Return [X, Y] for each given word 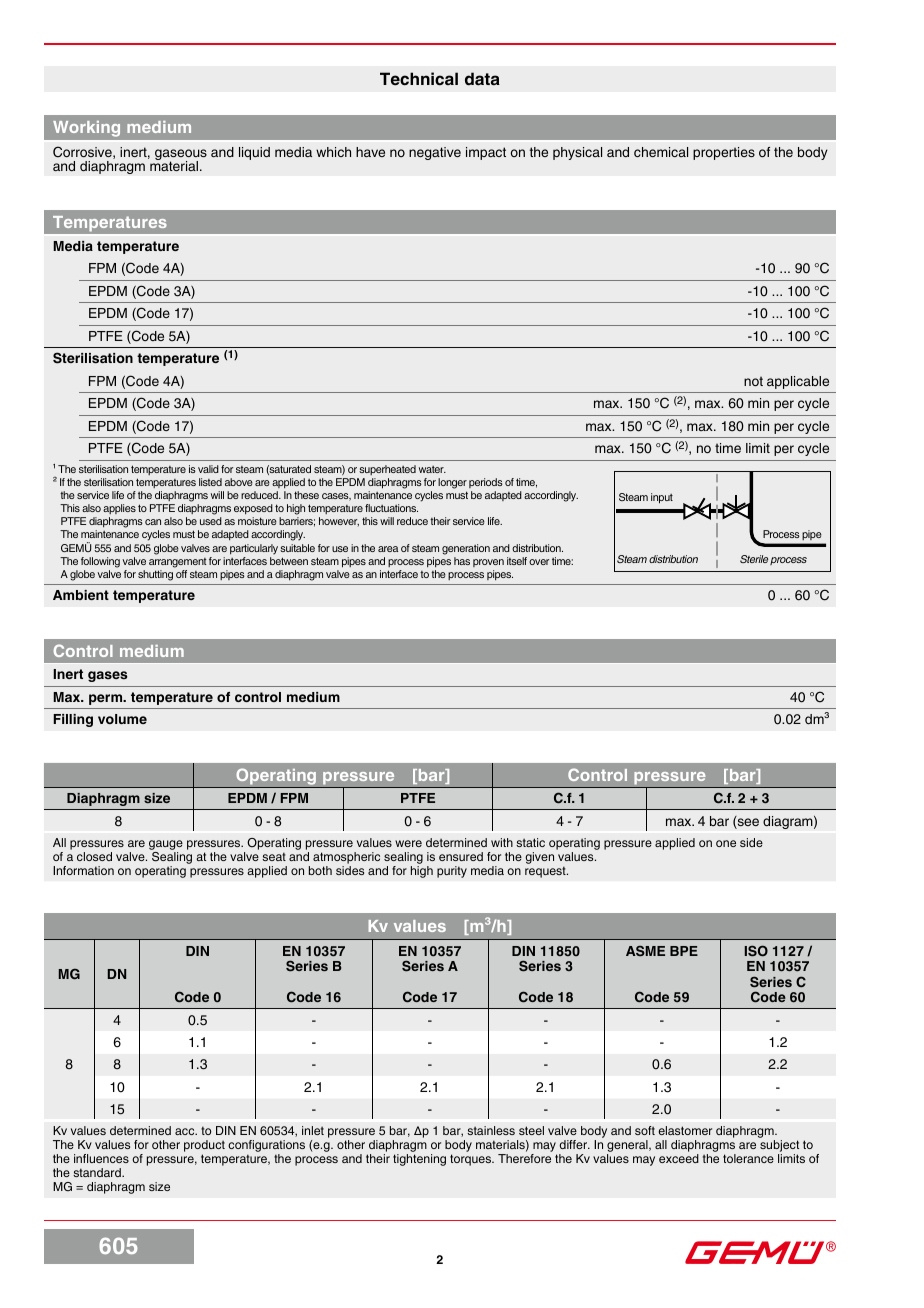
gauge [166, 845]
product [204, 1147]
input [662, 498]
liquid [254, 153]
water [432, 469]
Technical [419, 79]
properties [724, 153]
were [408, 843]
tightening [419, 1160]
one [726, 843]
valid [208, 469]
